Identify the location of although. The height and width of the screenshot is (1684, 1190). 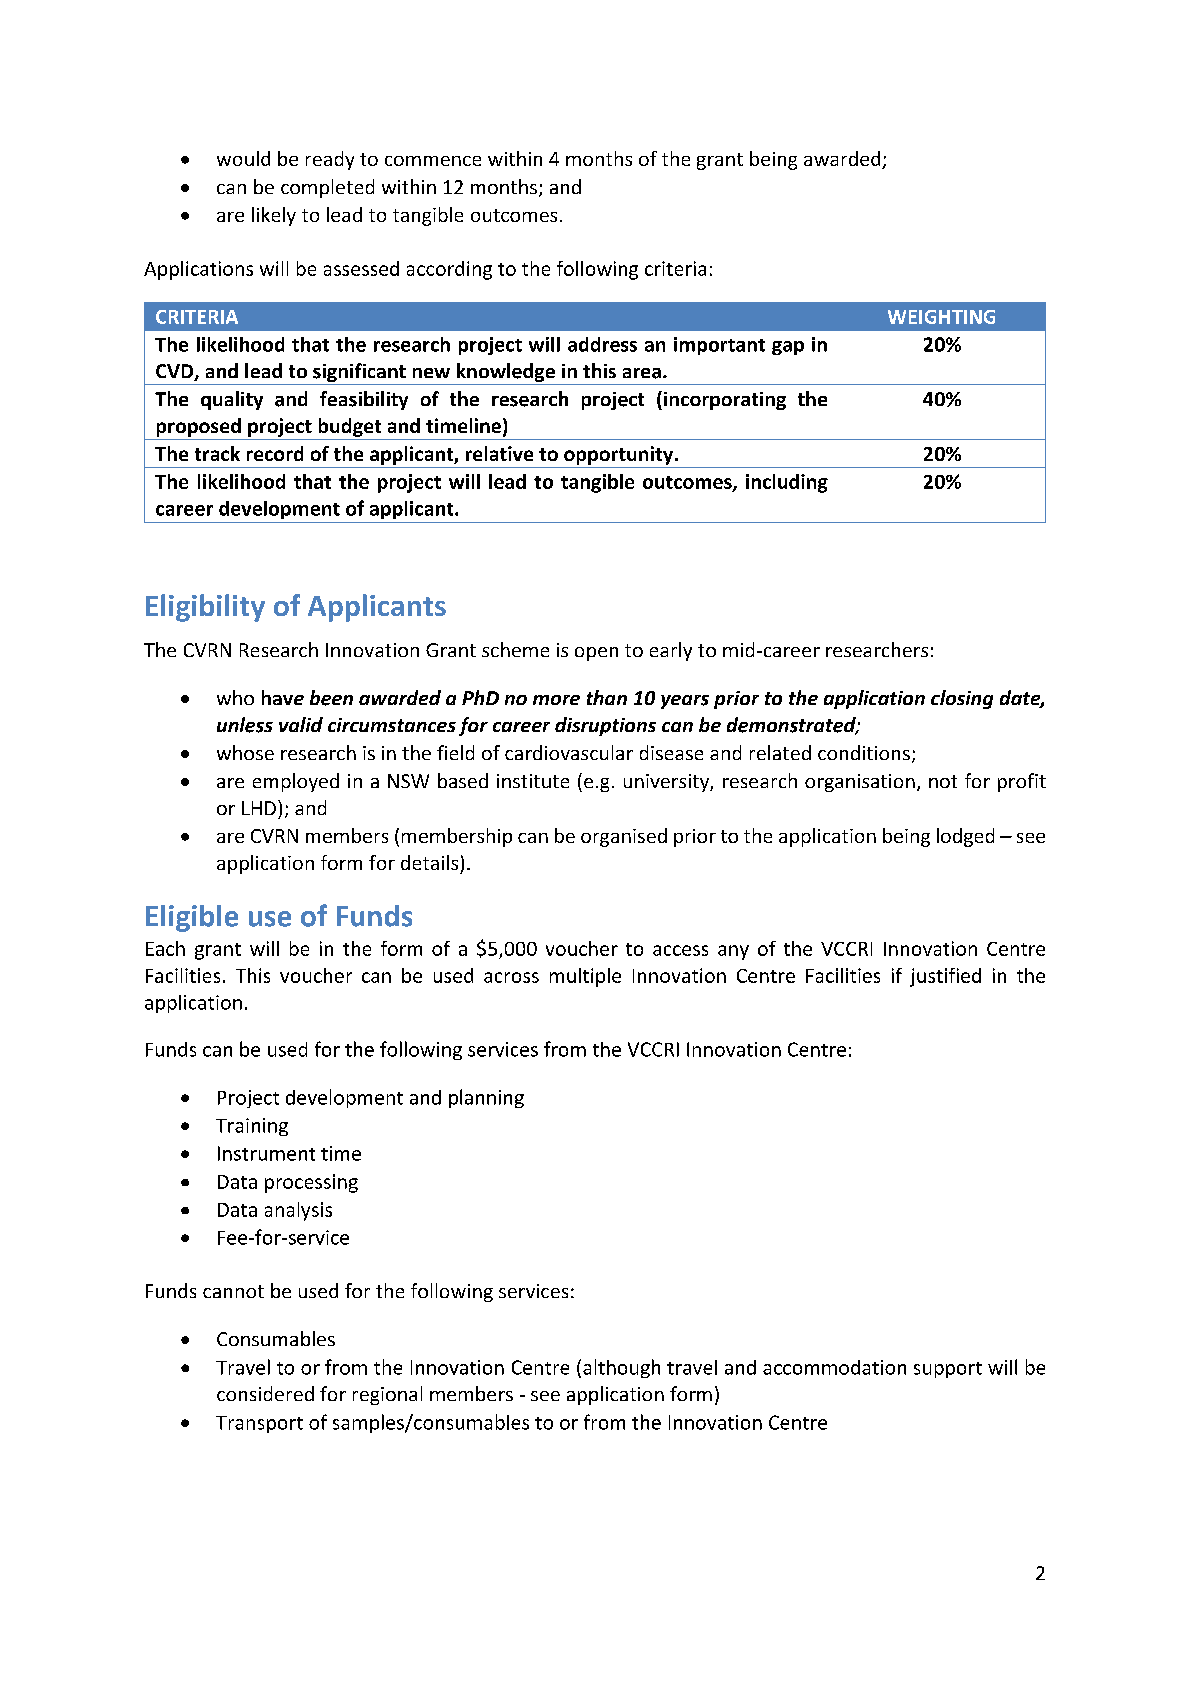
(621, 1368).
